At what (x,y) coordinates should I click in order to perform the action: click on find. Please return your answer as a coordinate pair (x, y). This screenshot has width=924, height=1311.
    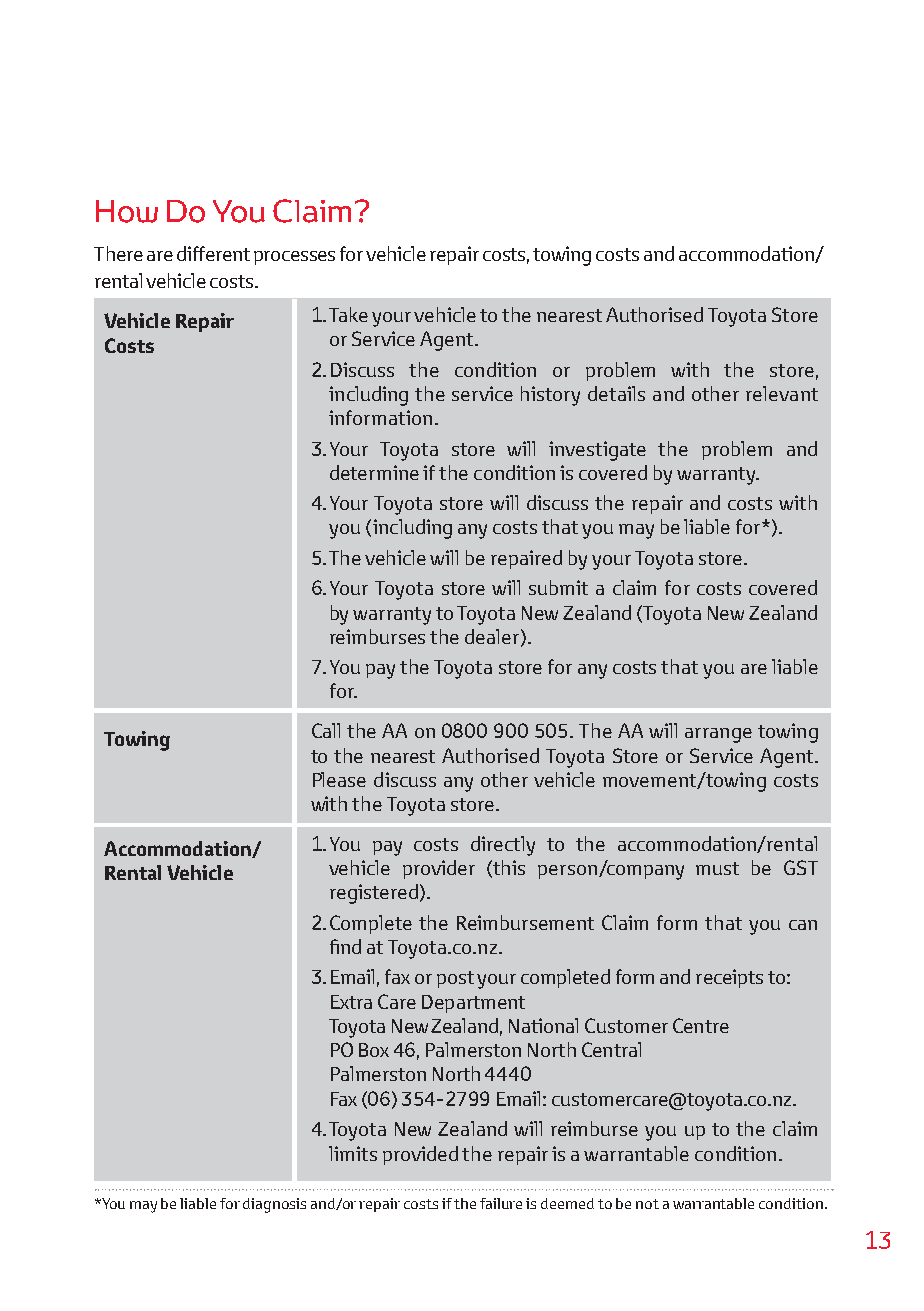
    Looking at the image, I should click on (345, 946).
